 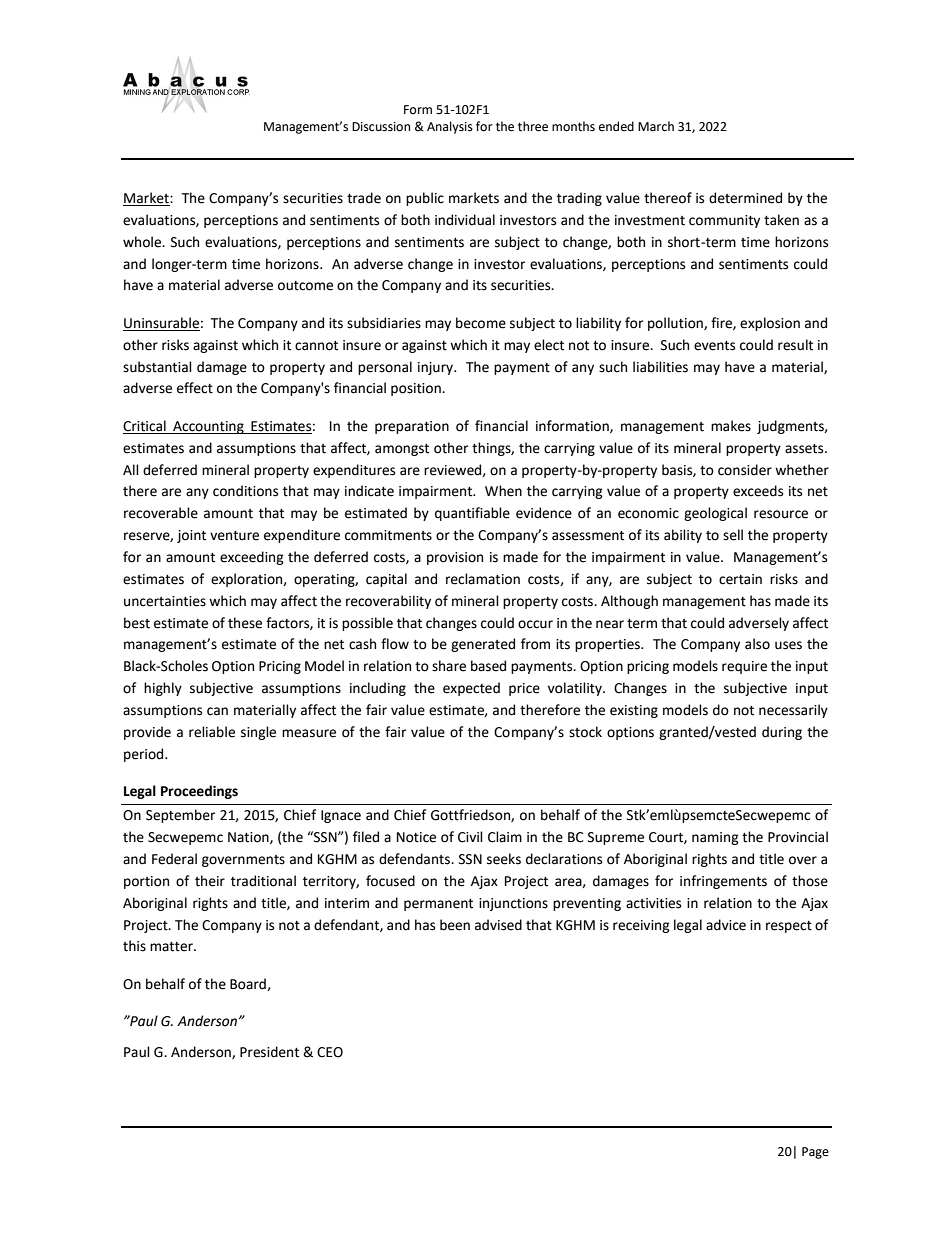 What do you see at coordinates (195, 388) in the page?
I see `effect` at bounding box center [195, 388].
